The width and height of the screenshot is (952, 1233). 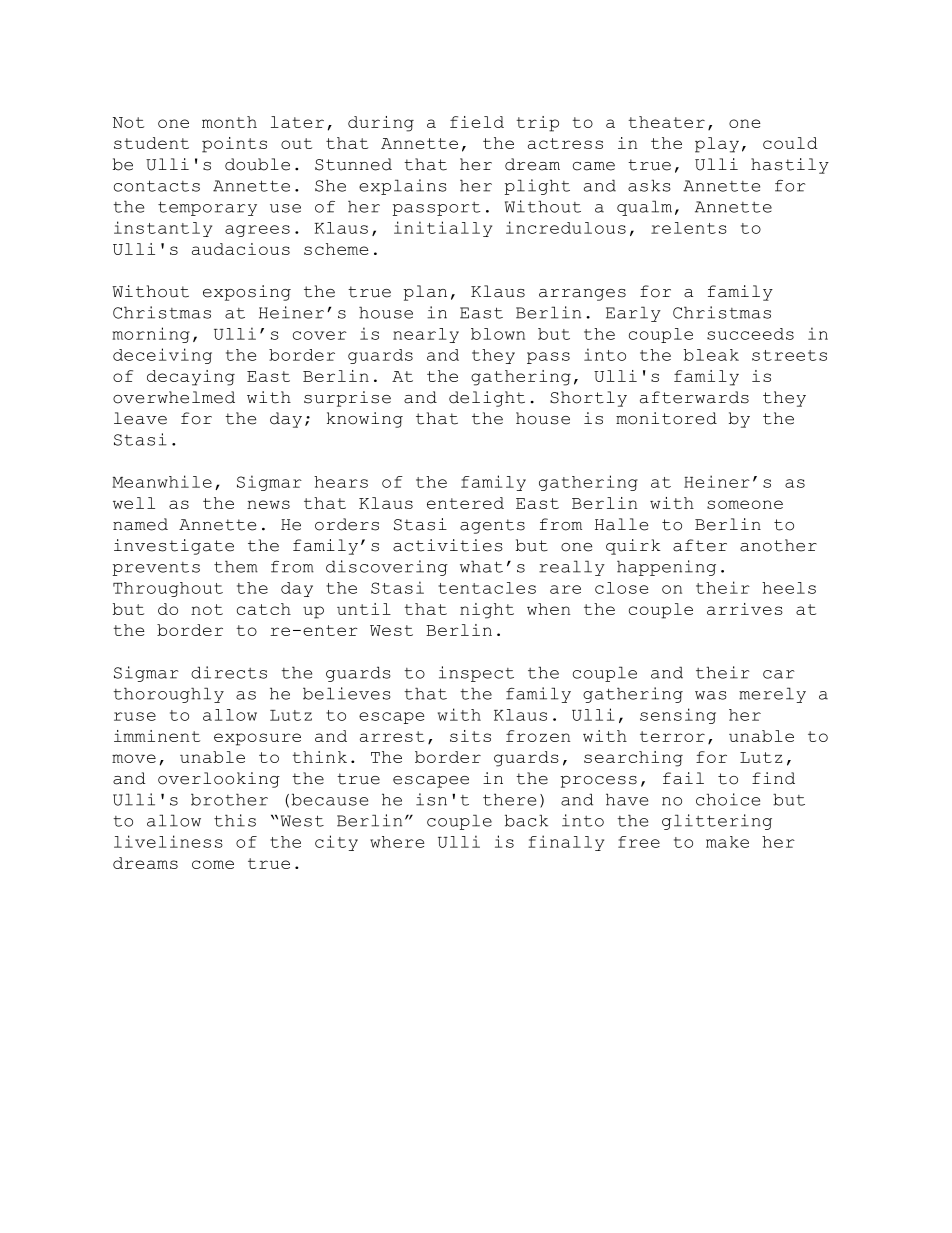 What do you see at coordinates (213, 864) in the screenshot?
I see `come` at bounding box center [213, 864].
